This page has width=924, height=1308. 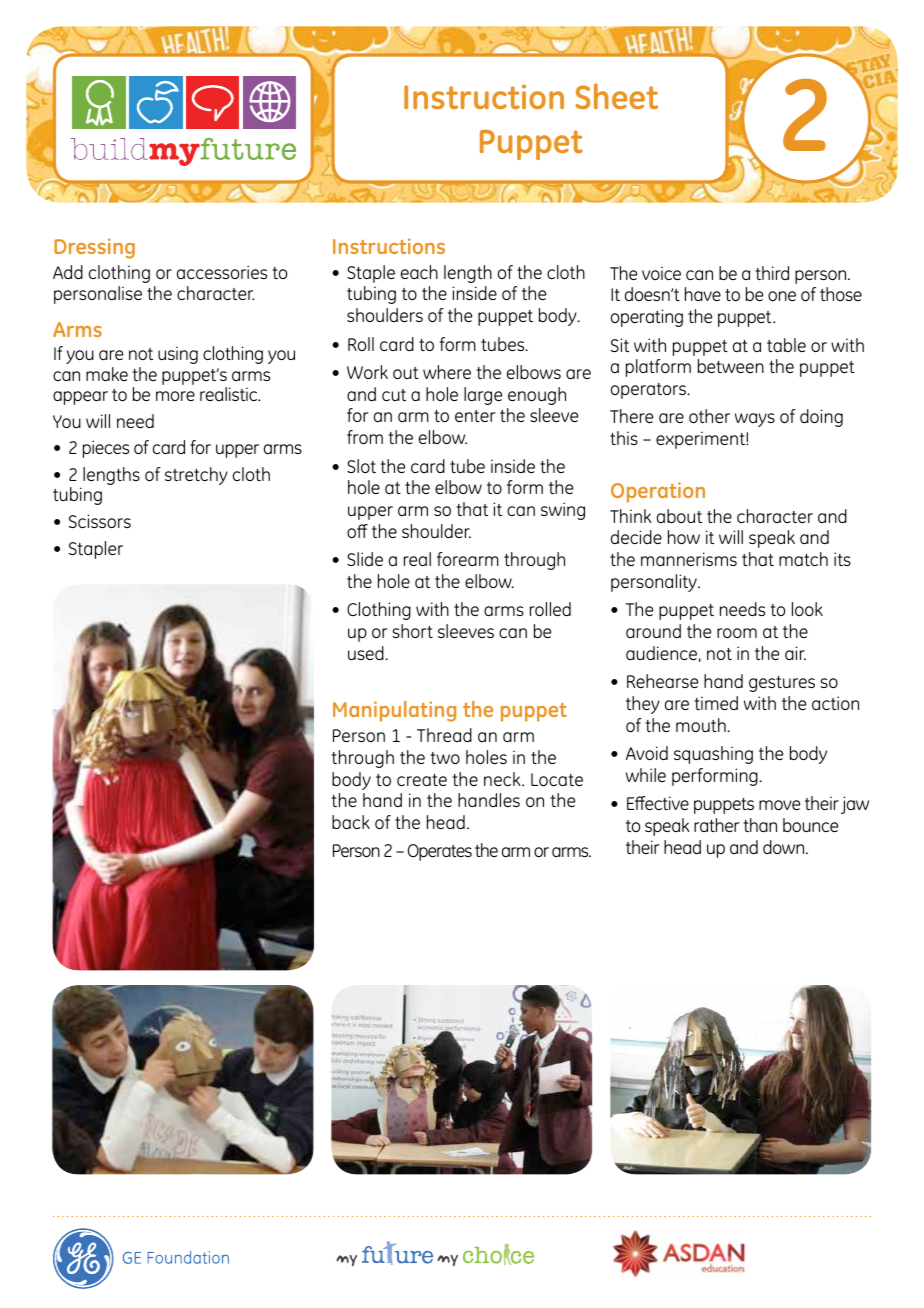 What do you see at coordinates (616, 96) in the page?
I see `Sheet` at bounding box center [616, 96].
